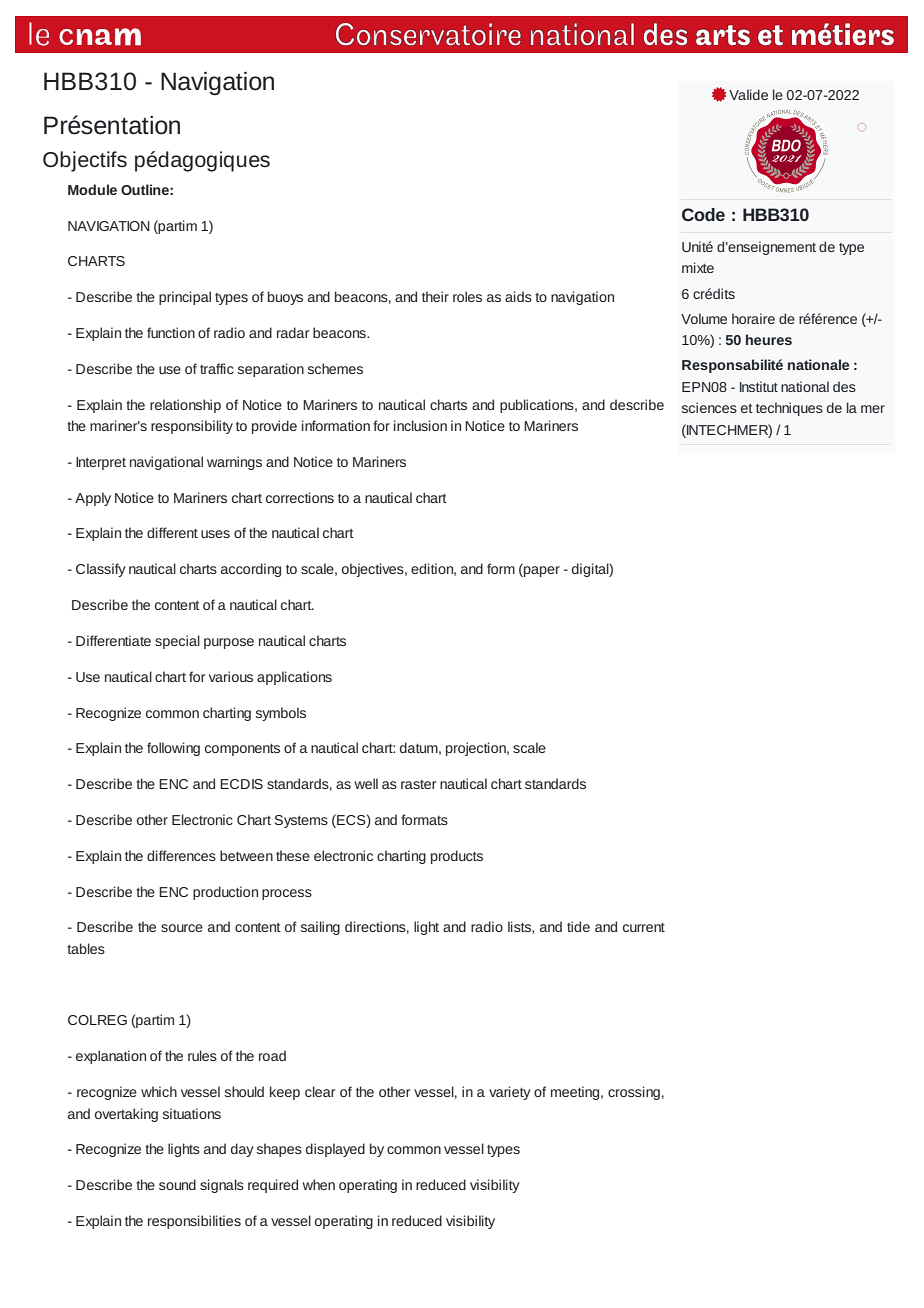 The height and width of the document is (1308, 924). What do you see at coordinates (173, 749) in the document?
I see `following` at bounding box center [173, 749].
